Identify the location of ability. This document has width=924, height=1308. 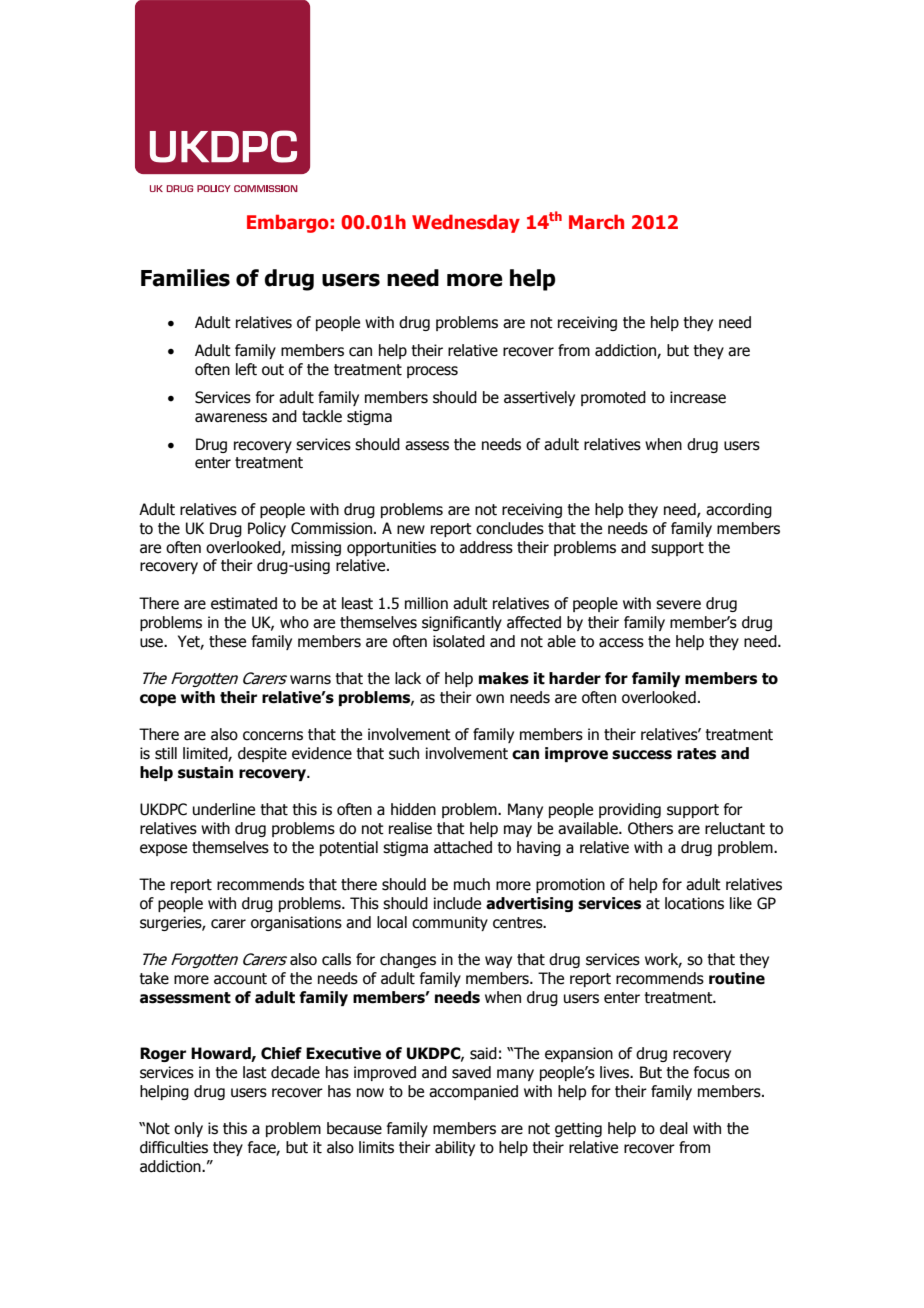
(455, 1148).
